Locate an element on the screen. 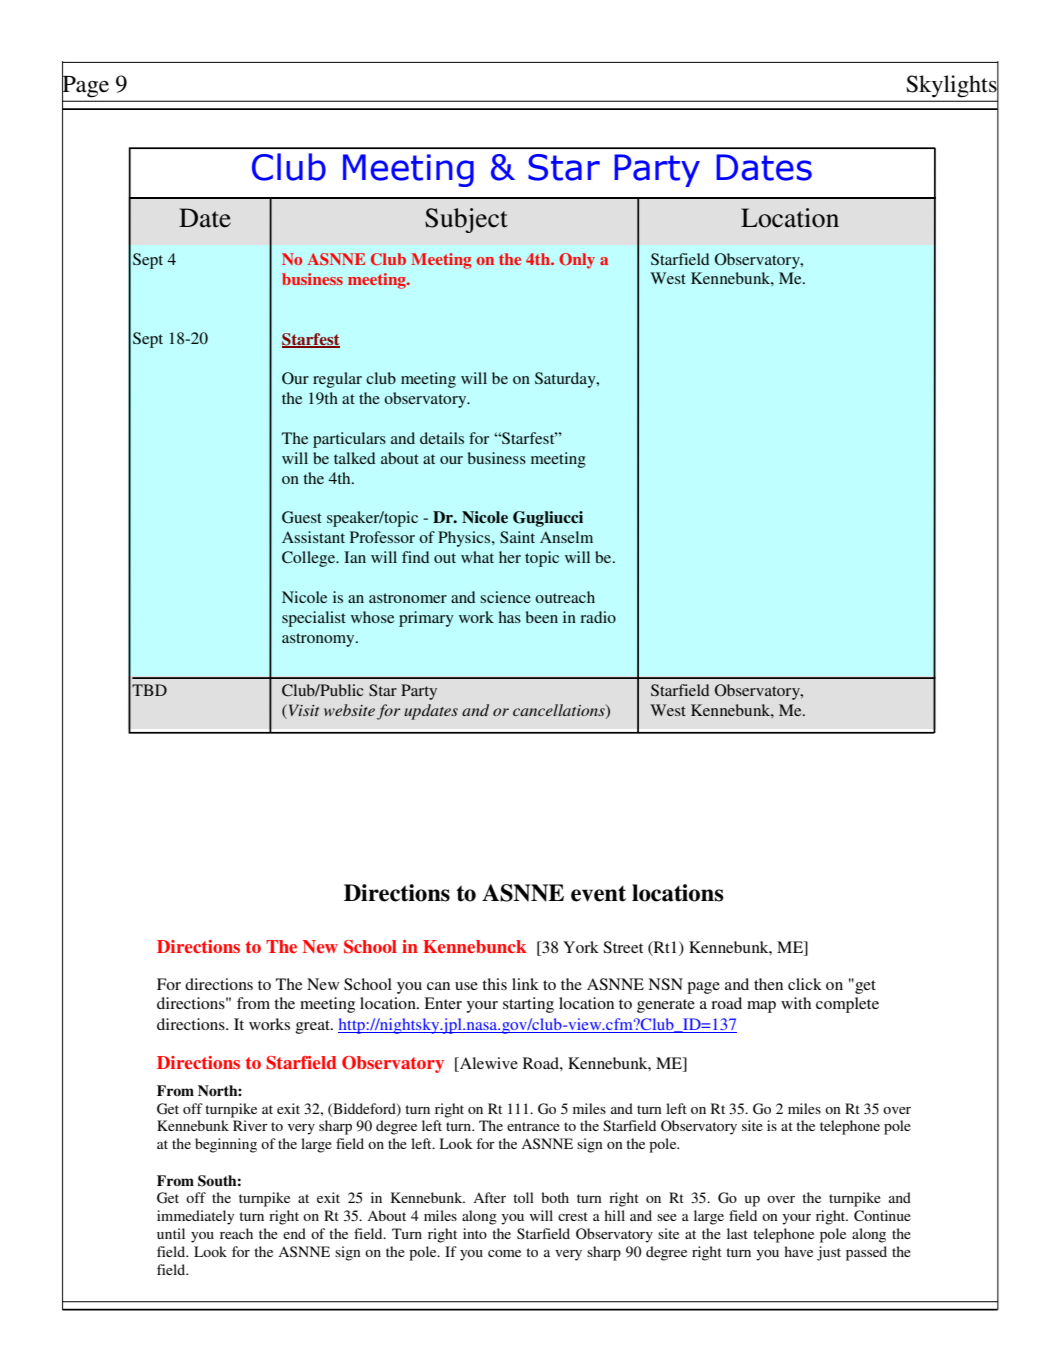  been is located at coordinates (542, 617).
